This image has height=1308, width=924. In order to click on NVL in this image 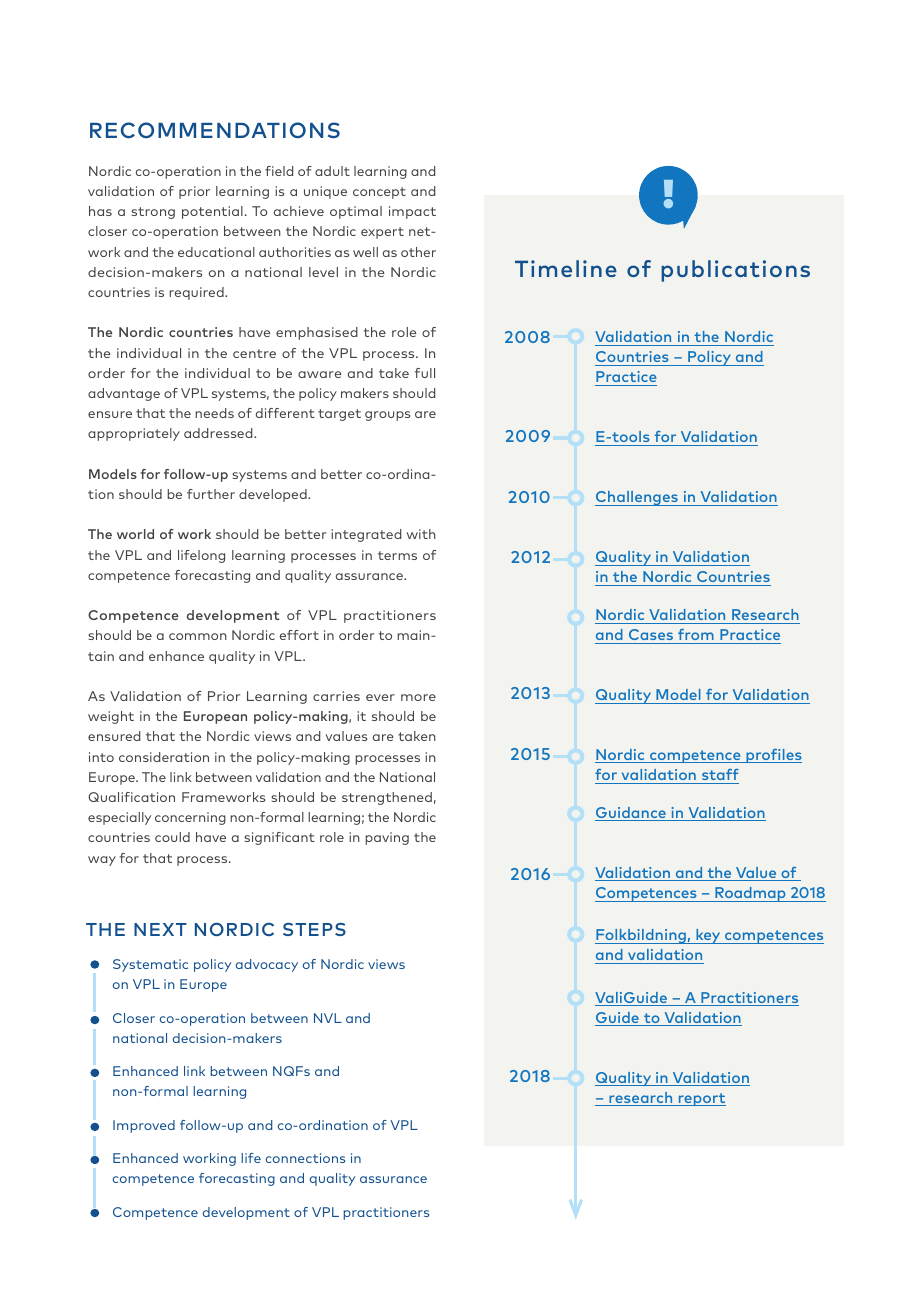, I will do `click(328, 1018)`.
